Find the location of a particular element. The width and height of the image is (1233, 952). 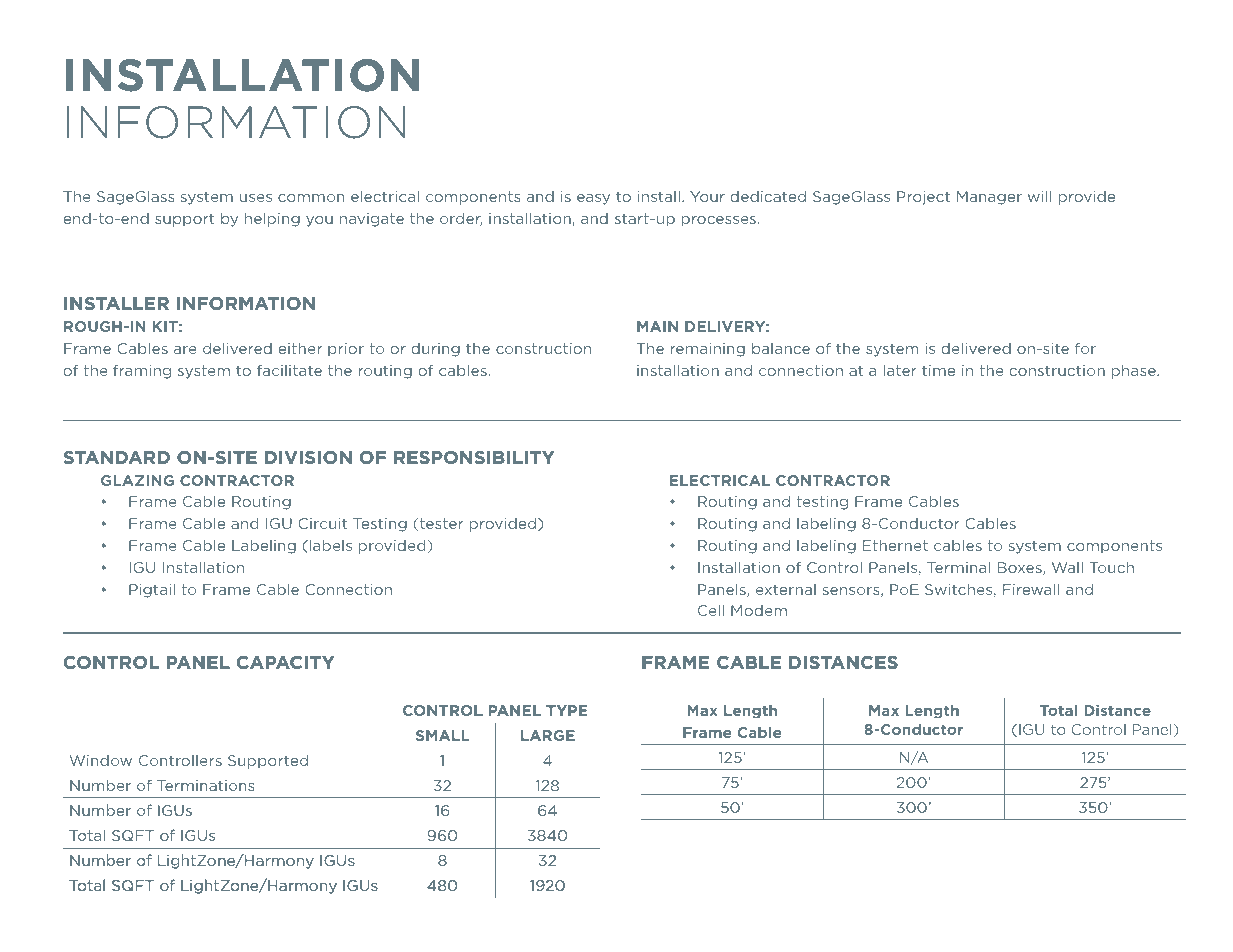

RESPONSIBILITY is located at coordinates (474, 457).
